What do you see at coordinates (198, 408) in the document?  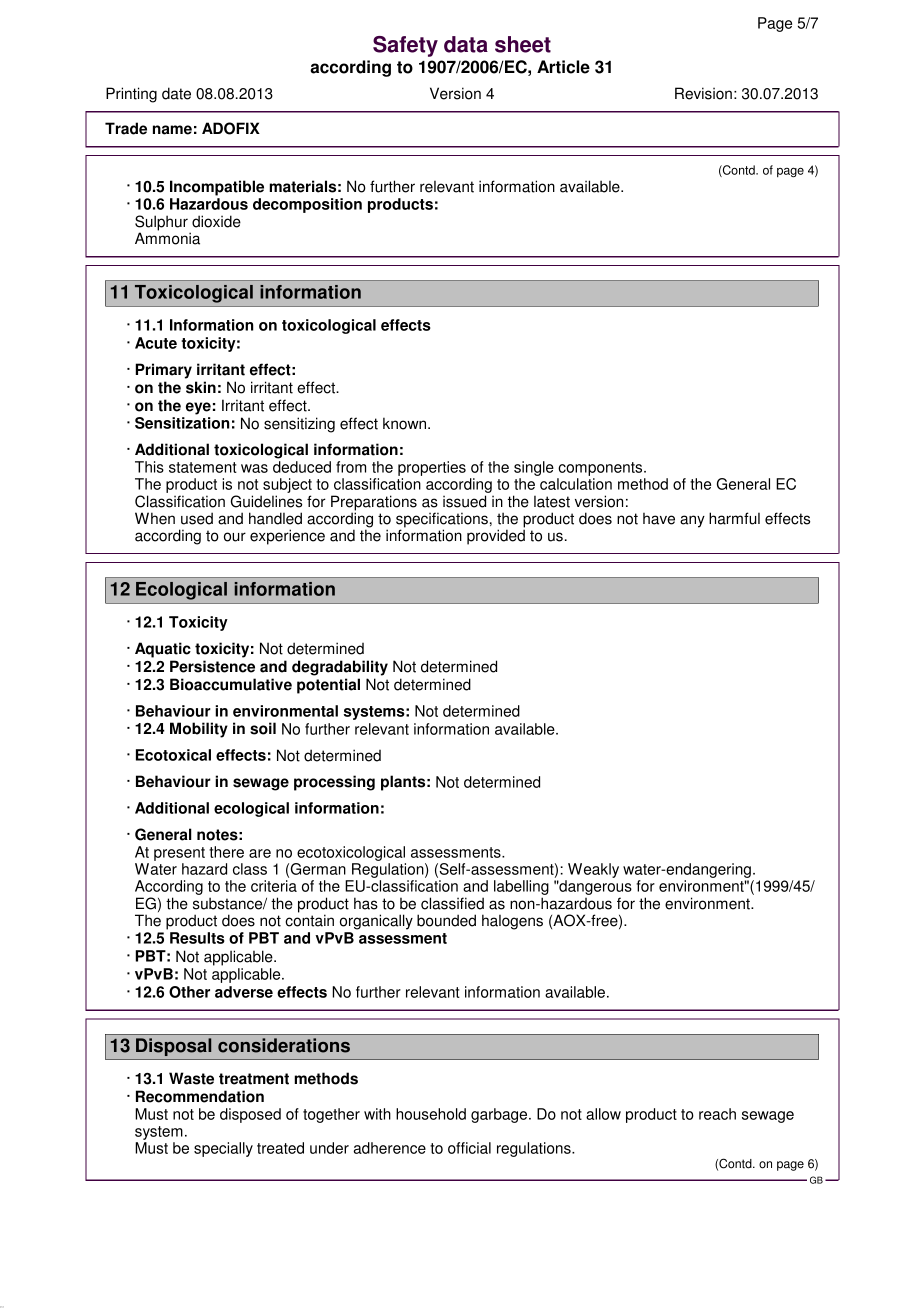 I see `eye` at bounding box center [198, 408].
